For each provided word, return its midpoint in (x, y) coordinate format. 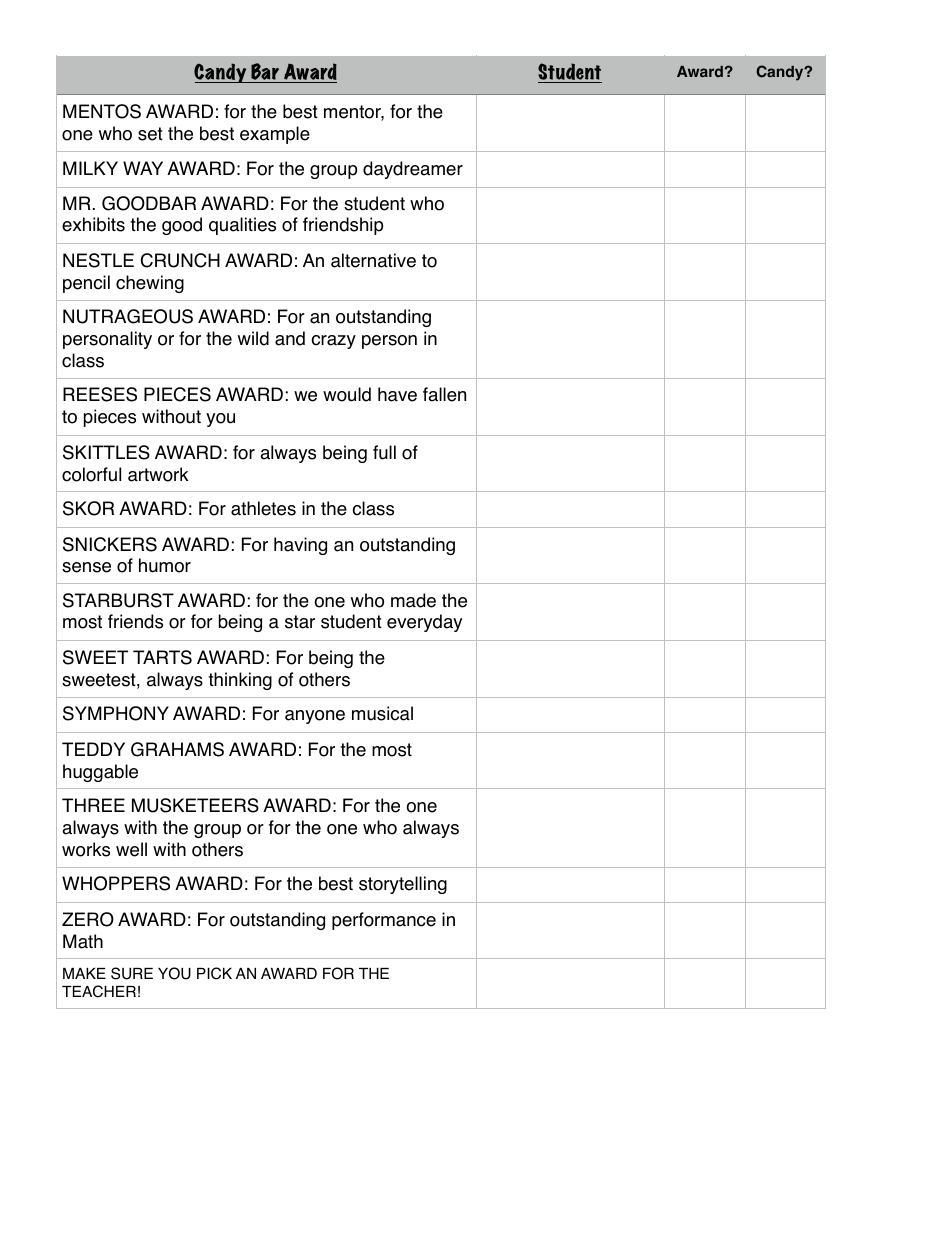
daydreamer (413, 170)
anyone (315, 717)
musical (382, 713)
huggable (100, 773)
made (413, 600)
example (275, 135)
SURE (132, 973)
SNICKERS (110, 544)
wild (253, 338)
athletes (263, 508)
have (397, 394)
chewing (150, 284)
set (150, 134)
